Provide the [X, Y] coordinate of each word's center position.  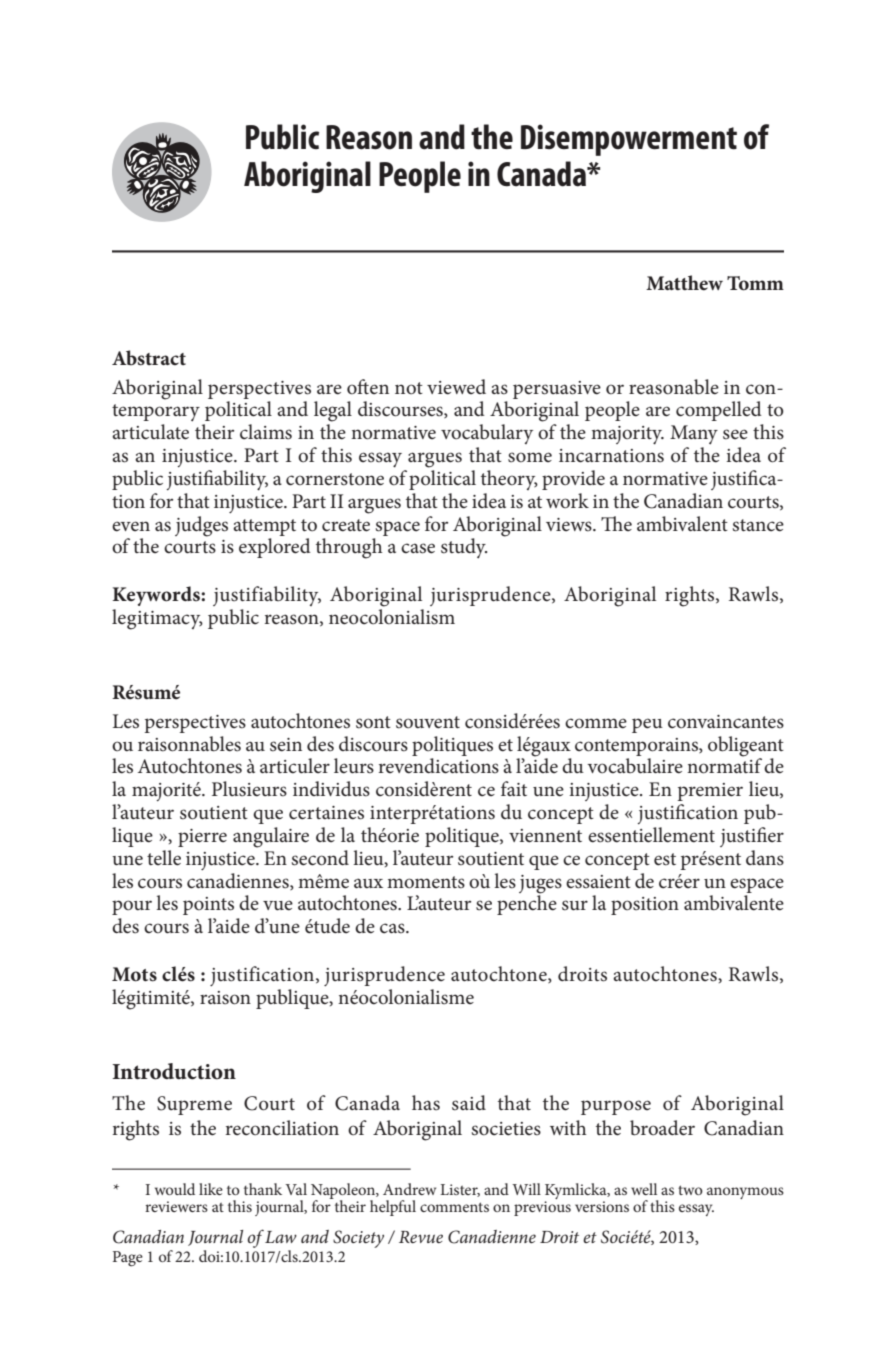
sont [373, 722]
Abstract [149, 358]
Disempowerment [629, 140]
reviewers [176, 1206]
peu [647, 725]
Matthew [684, 283]
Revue [421, 1237]
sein [286, 745]
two [690, 1190]
